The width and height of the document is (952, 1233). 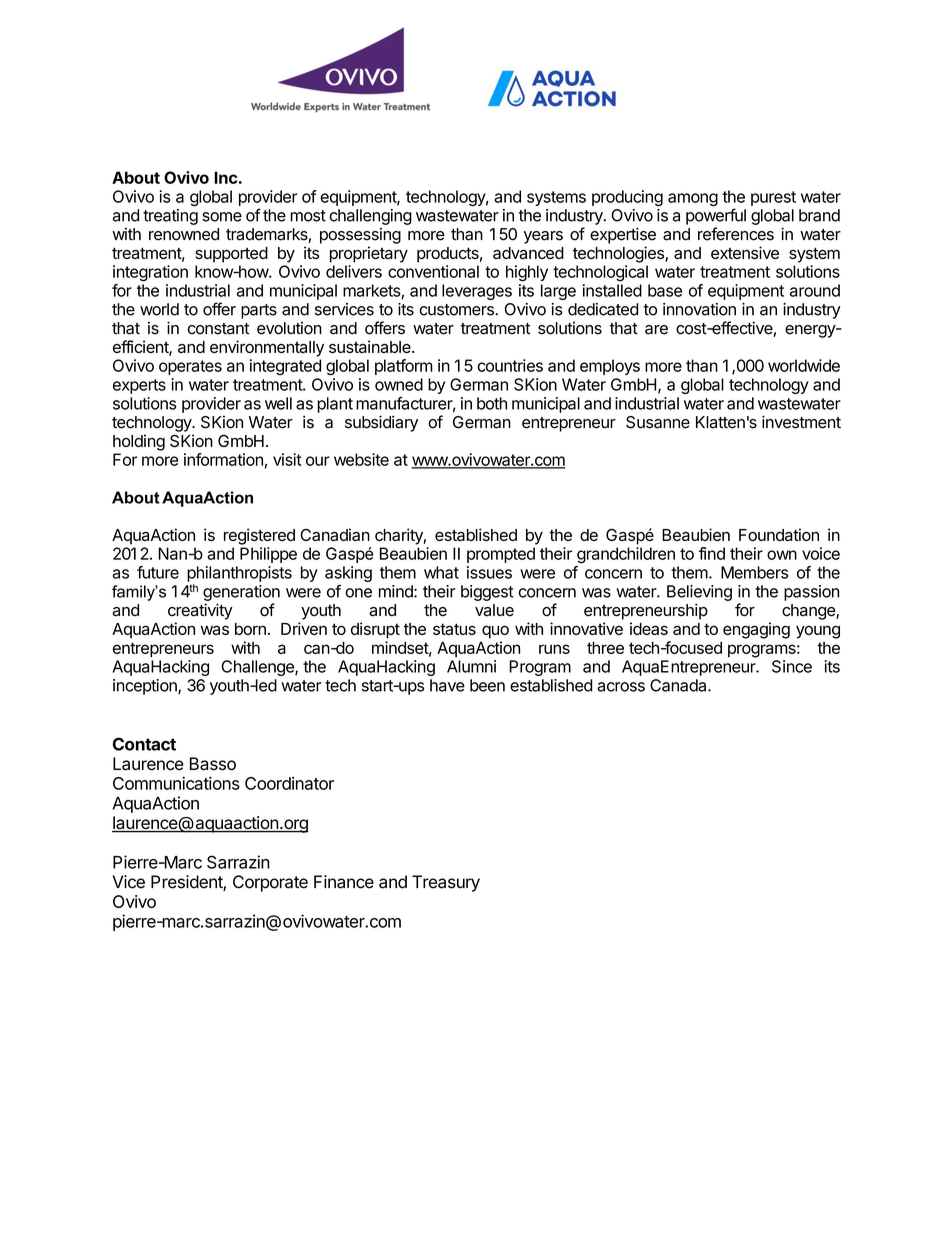 What do you see at coordinates (716, 216) in the document?
I see `powerful` at bounding box center [716, 216].
